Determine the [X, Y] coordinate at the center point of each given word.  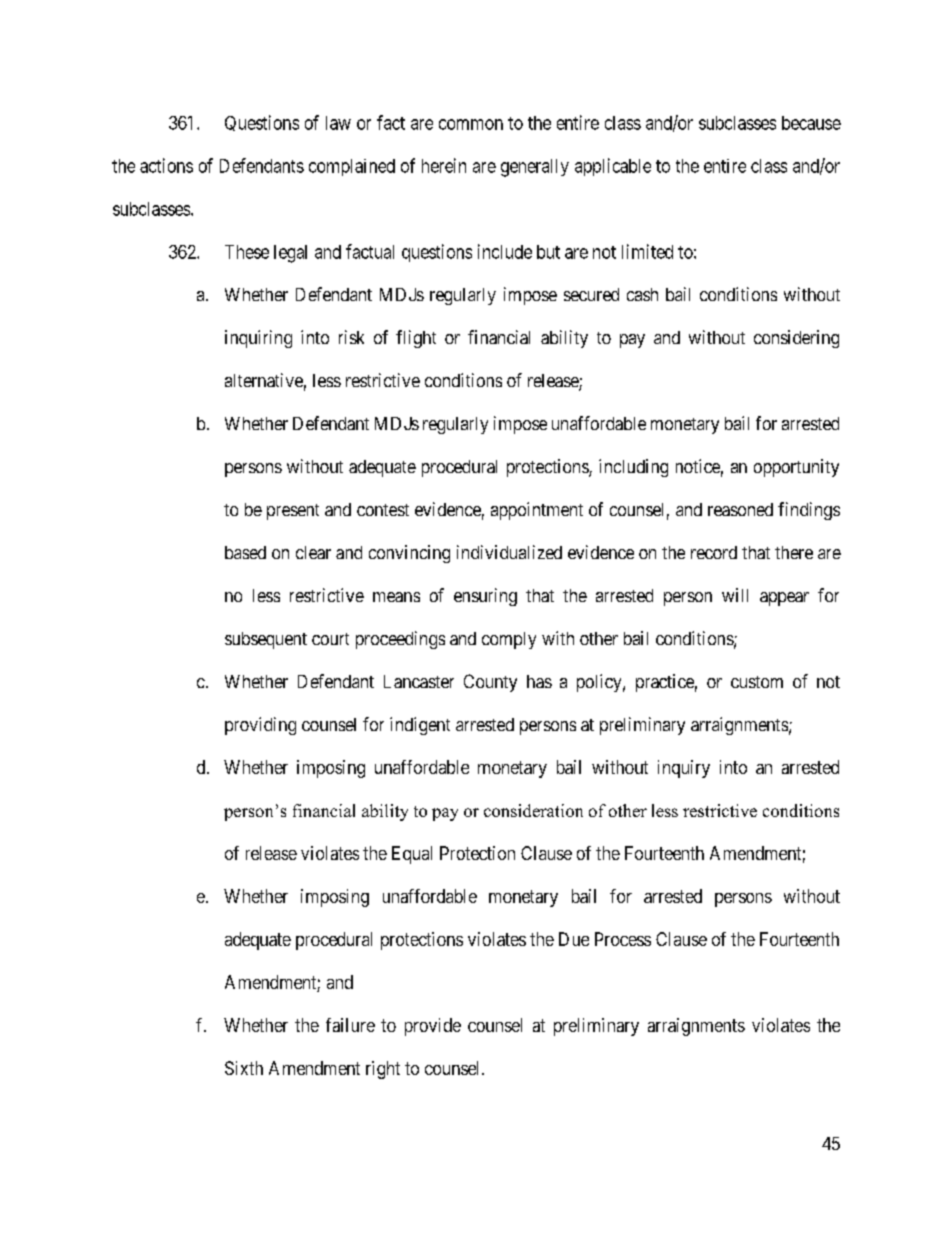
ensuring [485, 597]
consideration [533, 810]
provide [433, 1027]
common [471, 124]
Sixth [244, 1068]
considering [796, 339]
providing [260, 726]
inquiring [258, 339]
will [735, 595]
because [811, 123]
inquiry [684, 769]
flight [416, 339]
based [245, 552]
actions [166, 165]
